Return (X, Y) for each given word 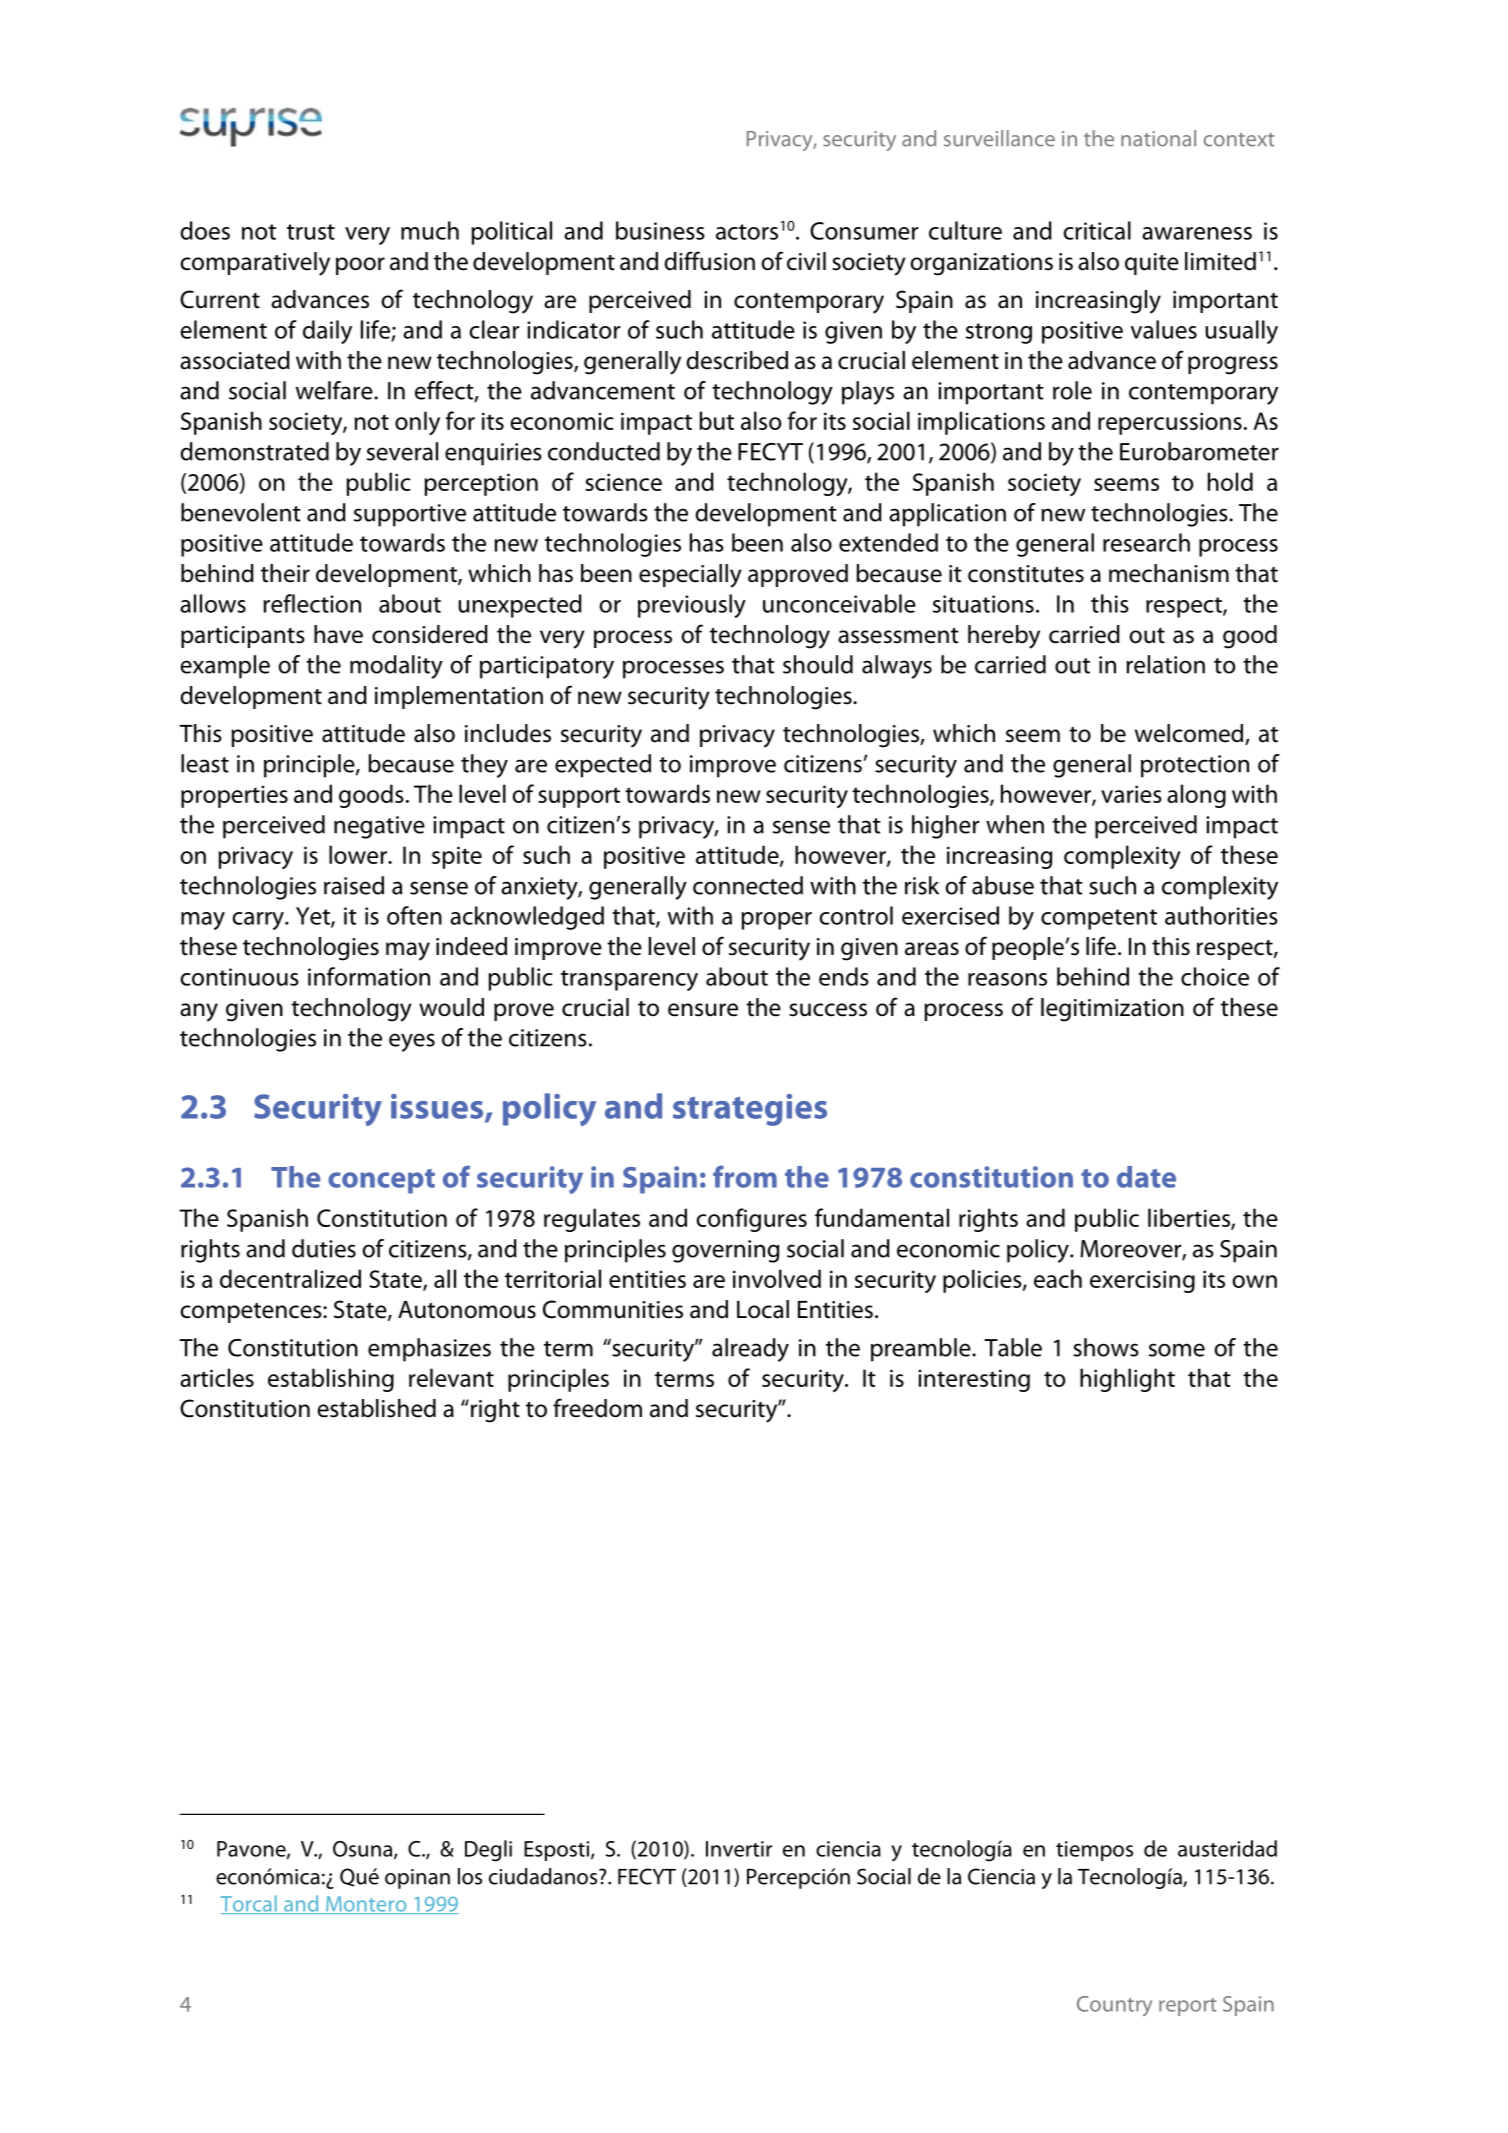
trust (311, 232)
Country (1114, 2006)
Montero (366, 1905)
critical (1097, 230)
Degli (488, 1851)
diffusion (709, 261)
